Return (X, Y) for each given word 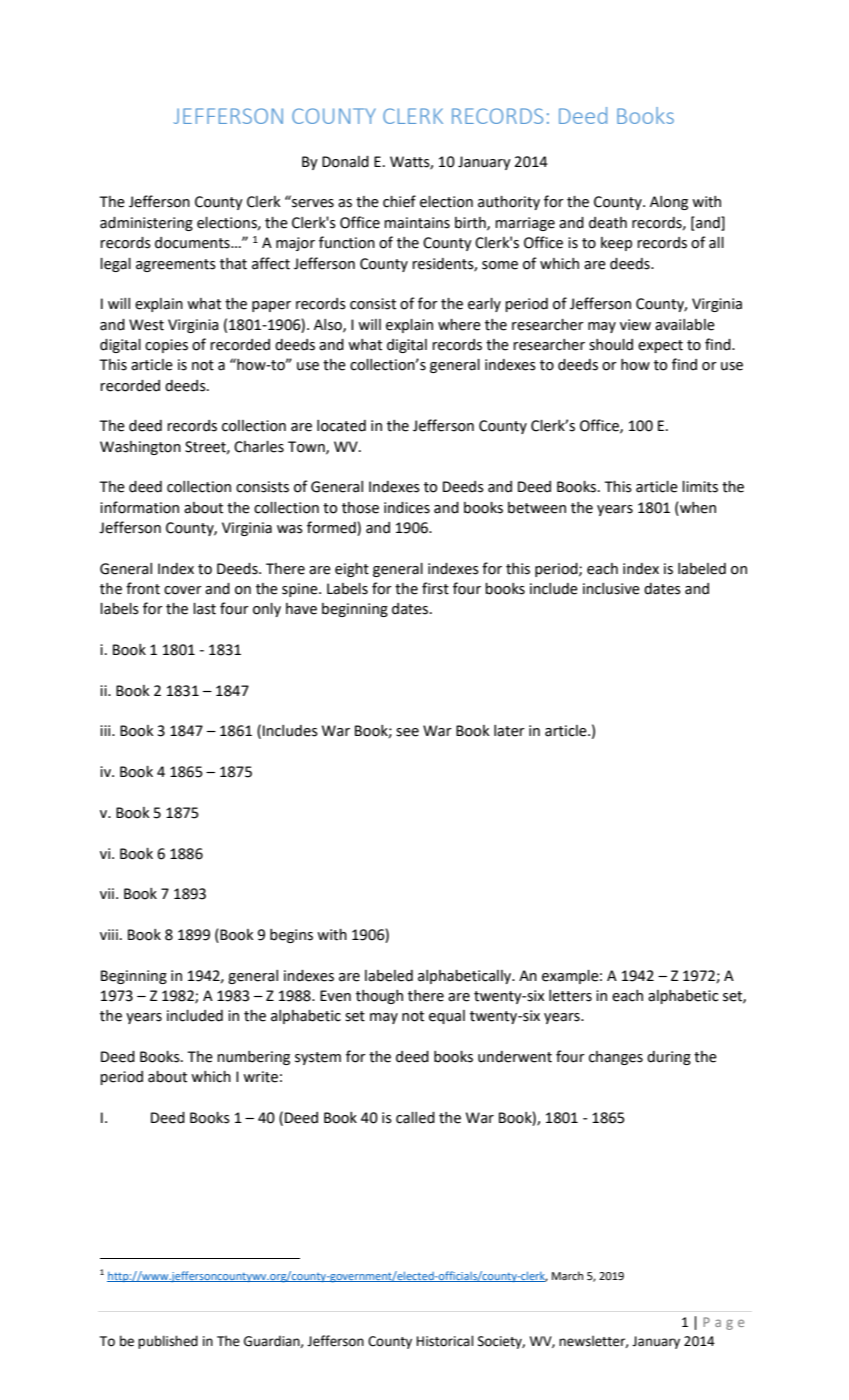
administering (146, 224)
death (608, 223)
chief (399, 201)
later (509, 731)
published (168, 1342)
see (407, 732)
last (204, 609)
